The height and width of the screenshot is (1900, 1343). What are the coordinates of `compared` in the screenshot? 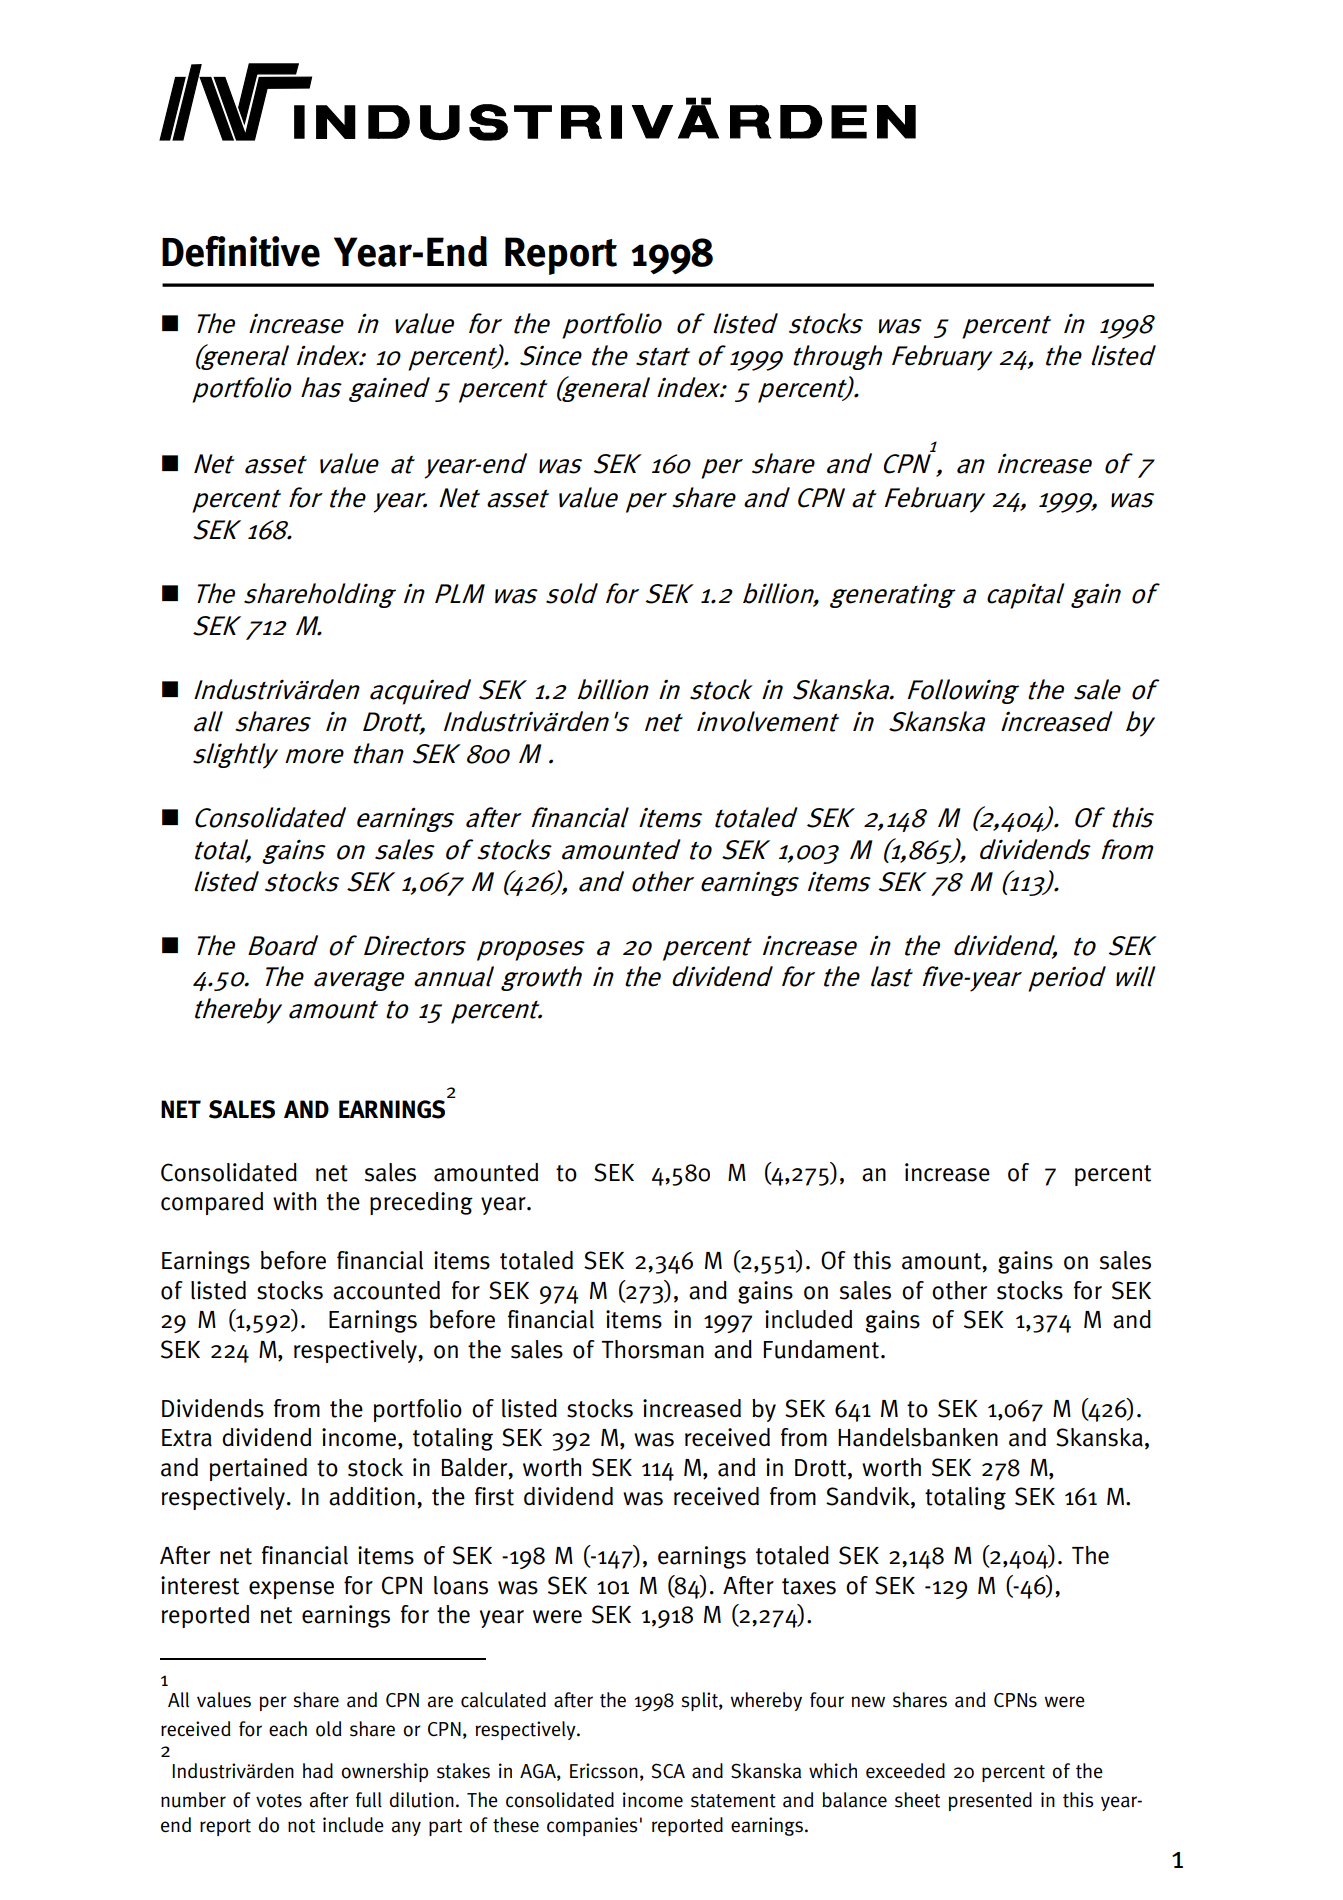 It's located at (212, 1203).
